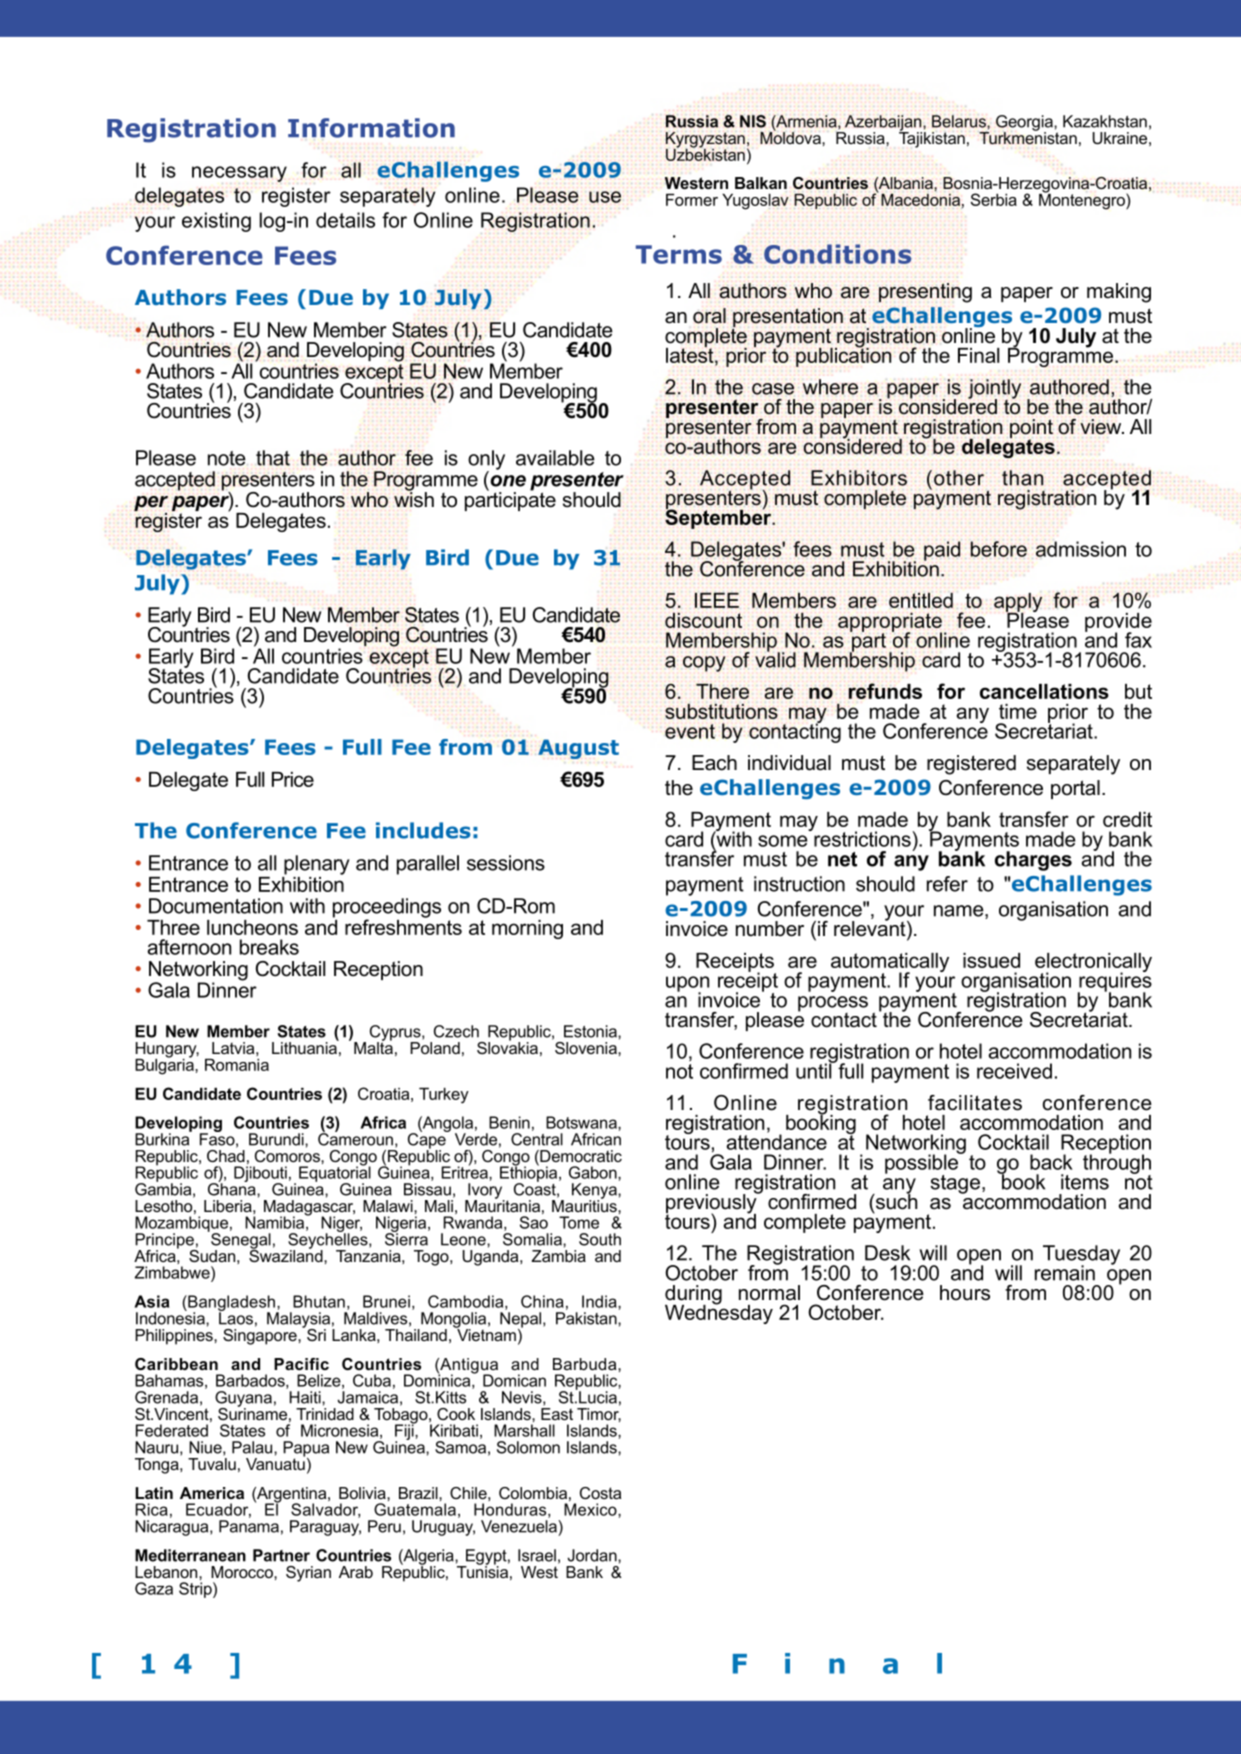 The width and height of the image is (1241, 1754). What do you see at coordinates (719, 518) in the image?
I see `September` at bounding box center [719, 518].
